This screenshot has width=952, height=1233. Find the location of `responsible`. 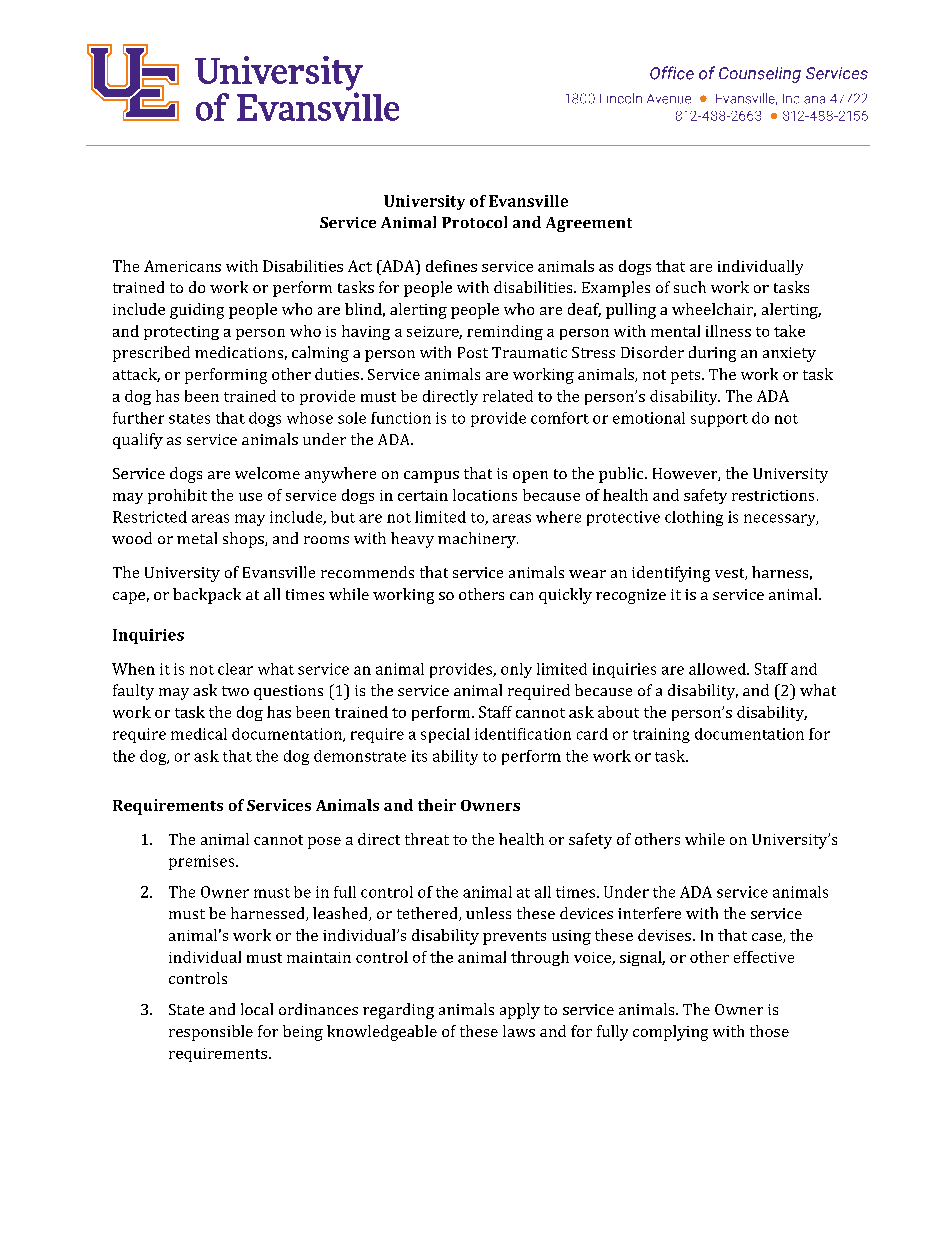

responsible is located at coordinates (211, 1033).
